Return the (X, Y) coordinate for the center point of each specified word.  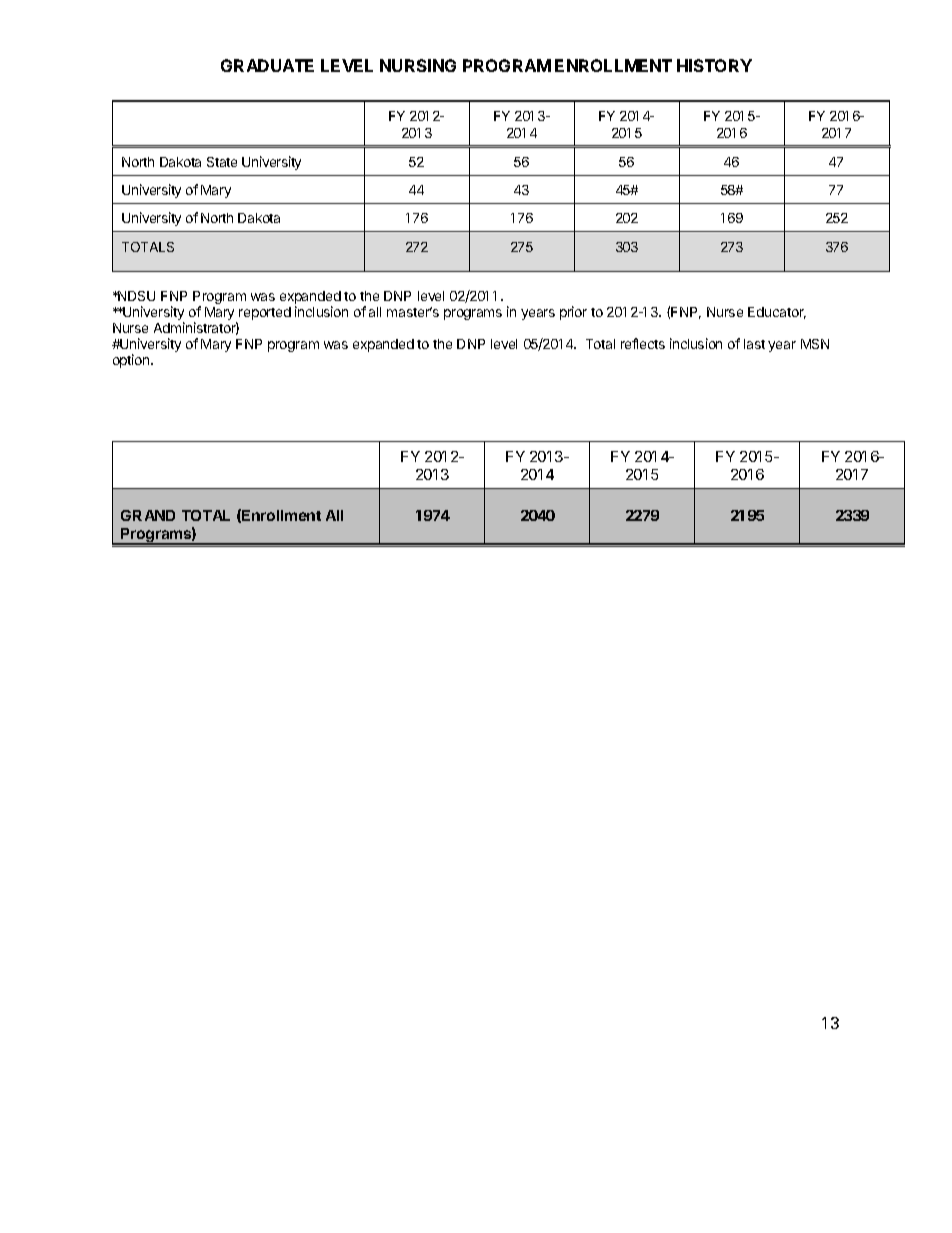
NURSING (418, 65)
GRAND (148, 515)
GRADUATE (267, 65)
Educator (777, 313)
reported (265, 313)
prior (573, 313)
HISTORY (714, 65)
